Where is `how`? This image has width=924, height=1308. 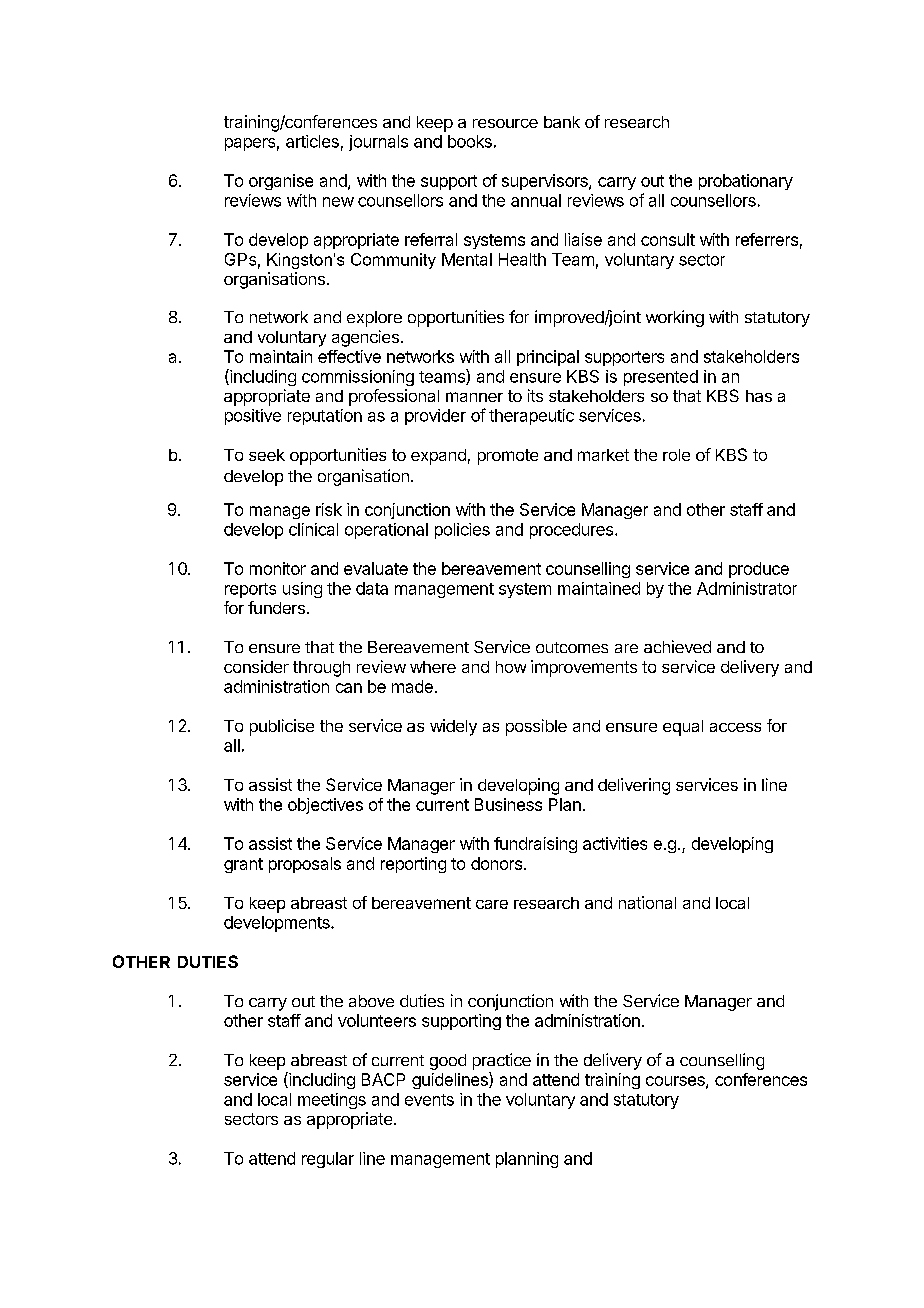
how is located at coordinates (511, 667).
